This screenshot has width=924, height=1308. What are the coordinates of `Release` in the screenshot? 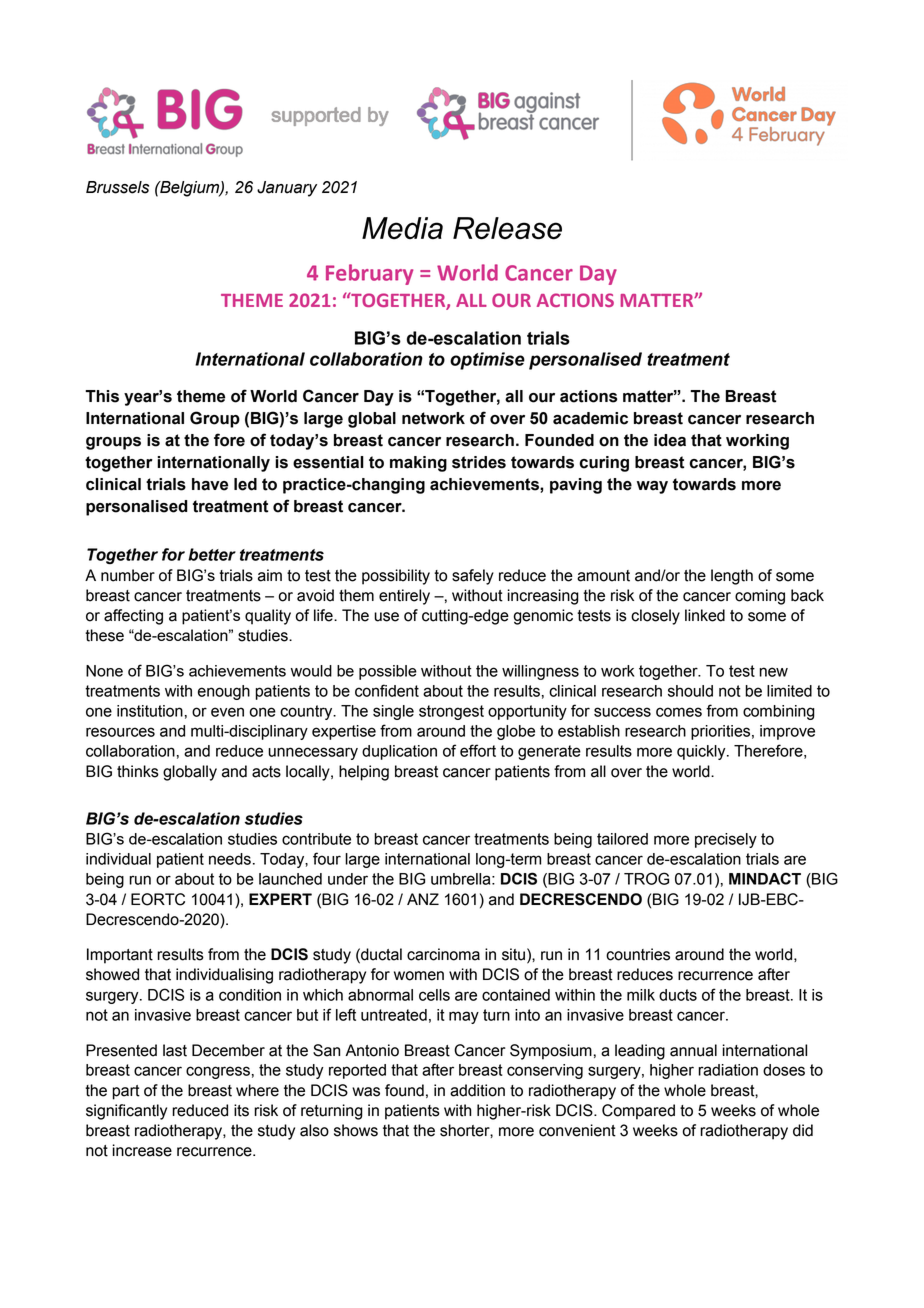 It's located at (507, 228).
